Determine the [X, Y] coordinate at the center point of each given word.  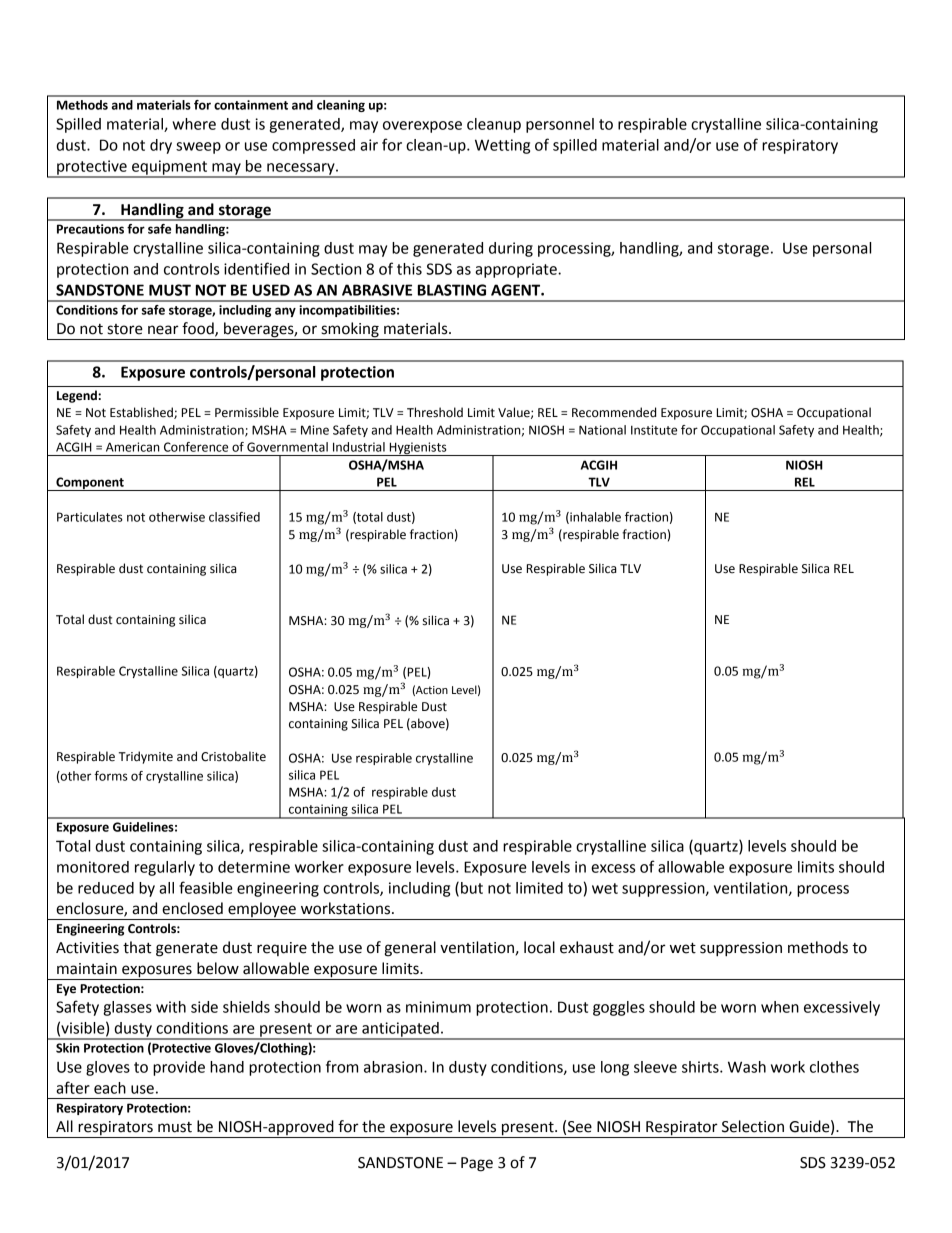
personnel [560, 125]
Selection [753, 1126]
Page [477, 1164]
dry [161, 146]
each [110, 1088]
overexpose [422, 127]
